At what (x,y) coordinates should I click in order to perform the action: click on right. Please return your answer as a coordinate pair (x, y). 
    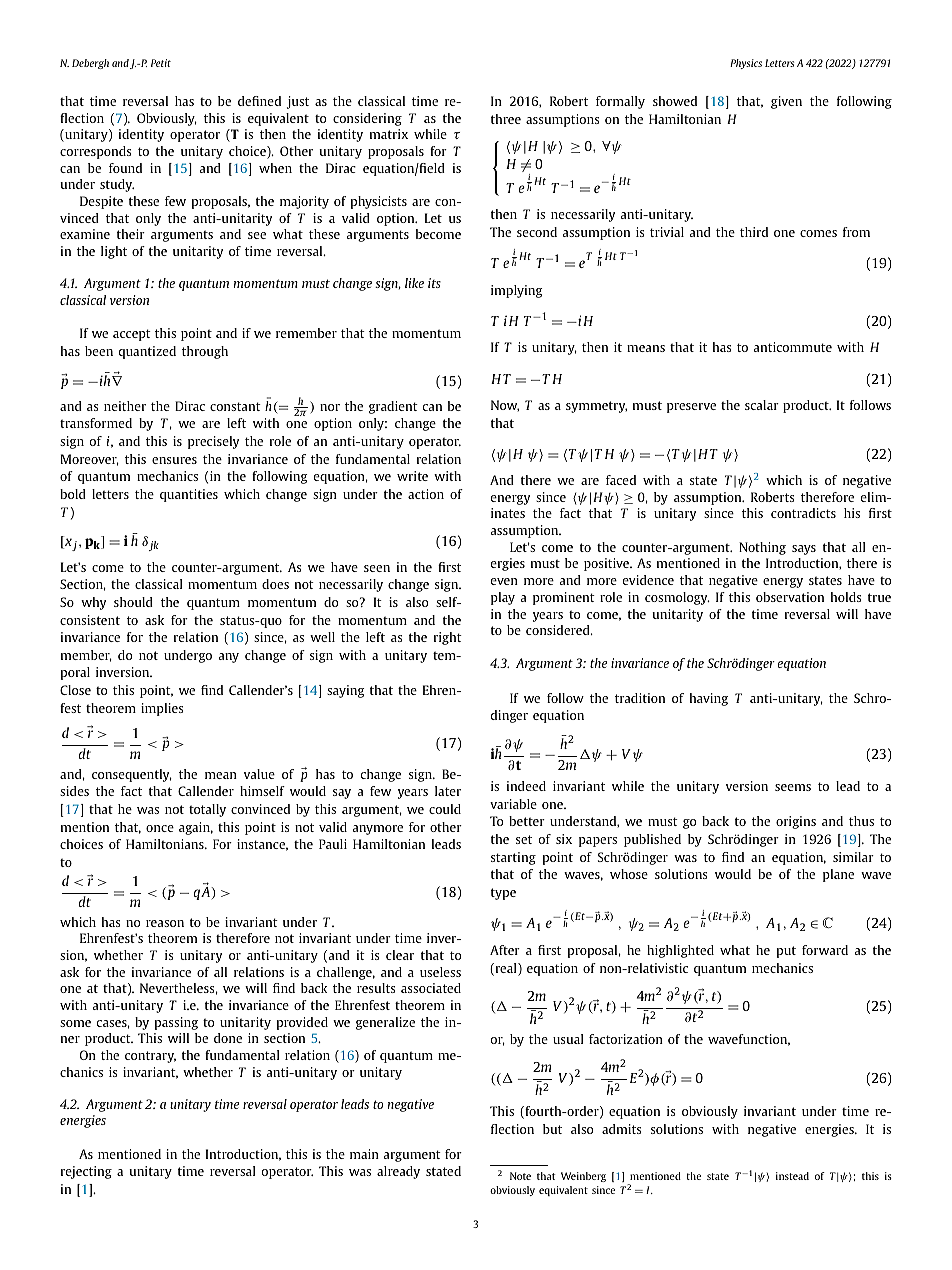
    Looking at the image, I should click on (448, 638).
